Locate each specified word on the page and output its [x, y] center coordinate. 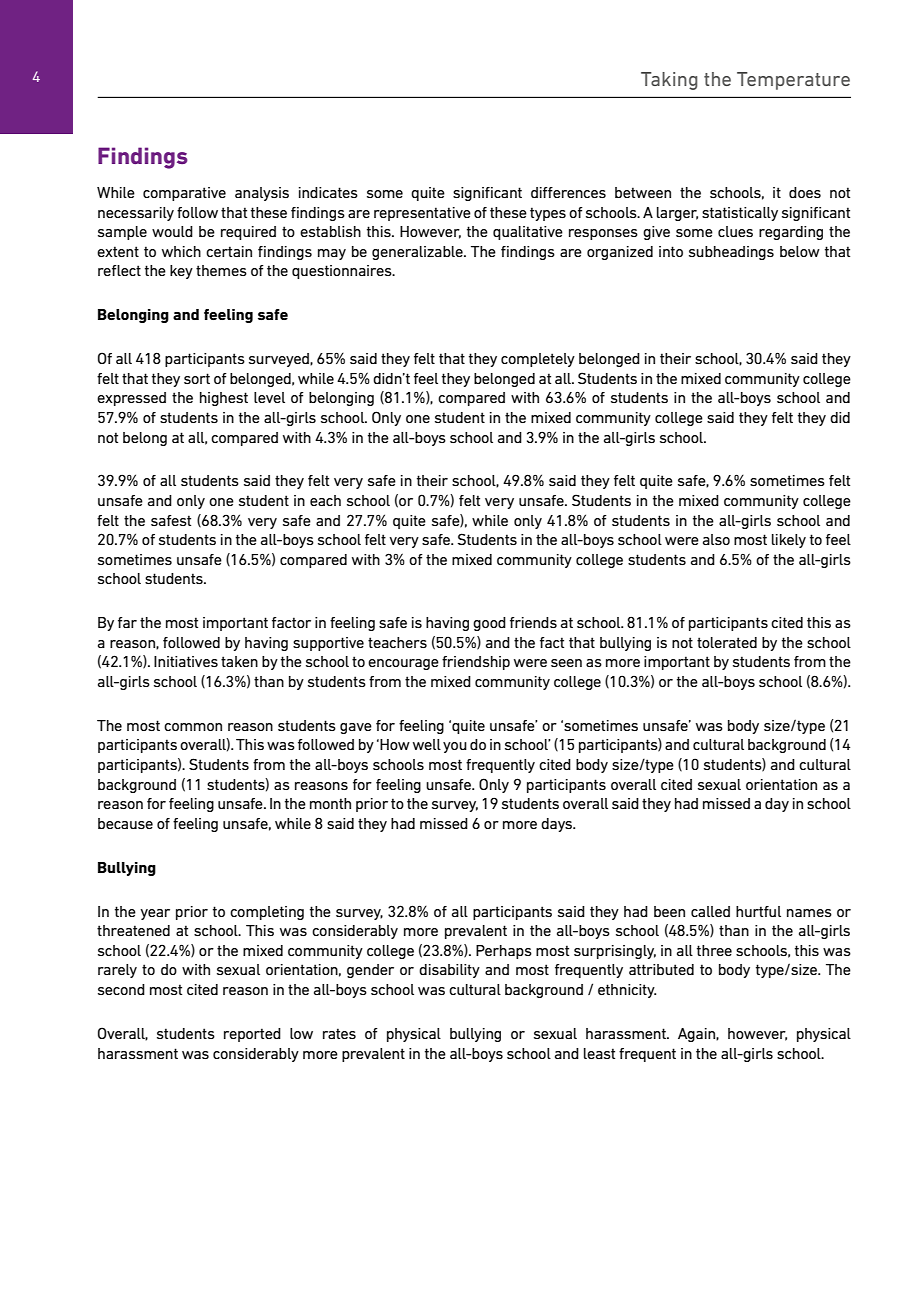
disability [449, 971]
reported [252, 1035]
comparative [184, 194]
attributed [661, 969]
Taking [669, 81]
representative [422, 214]
